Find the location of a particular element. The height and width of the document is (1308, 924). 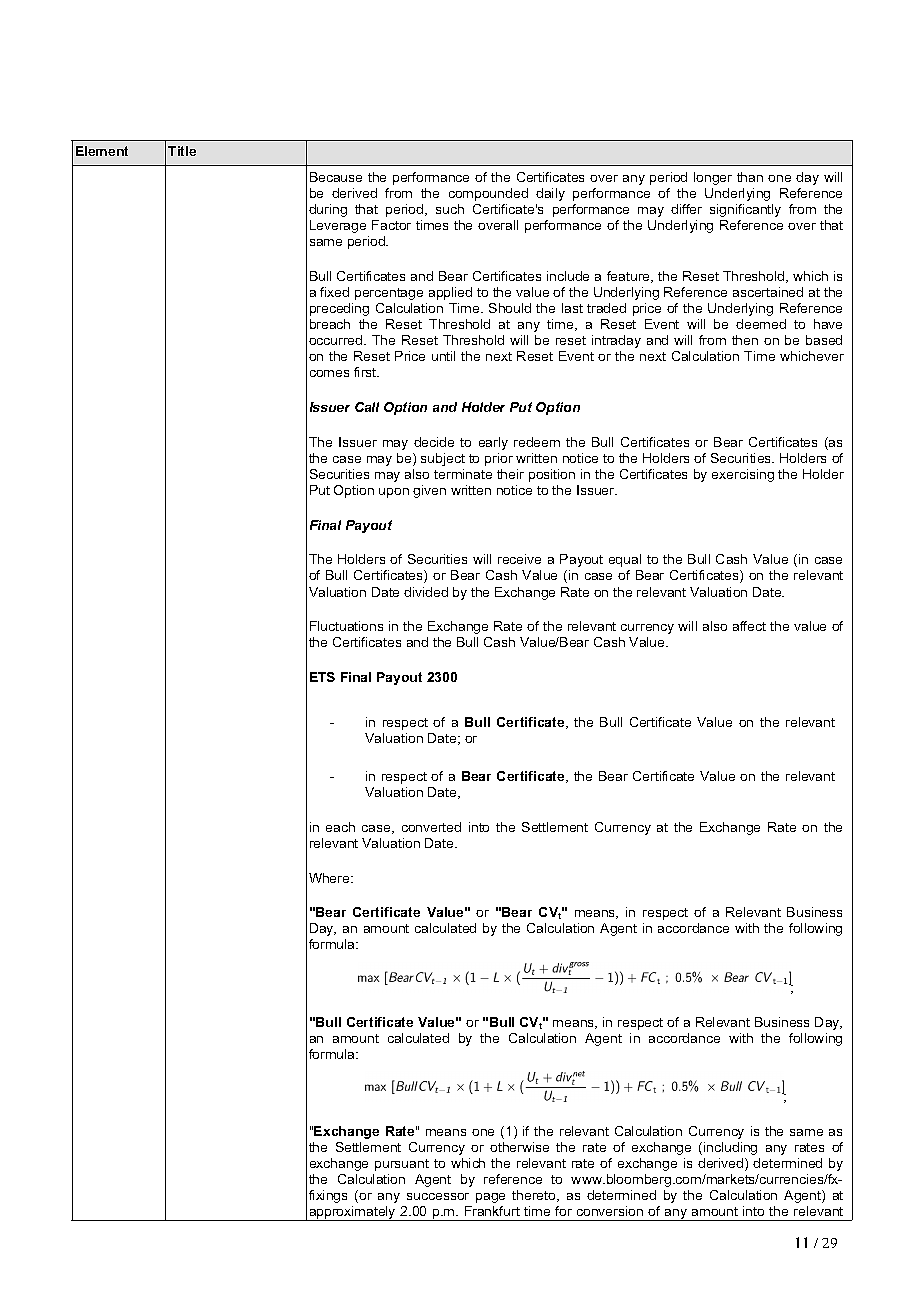

converted is located at coordinates (431, 827).
